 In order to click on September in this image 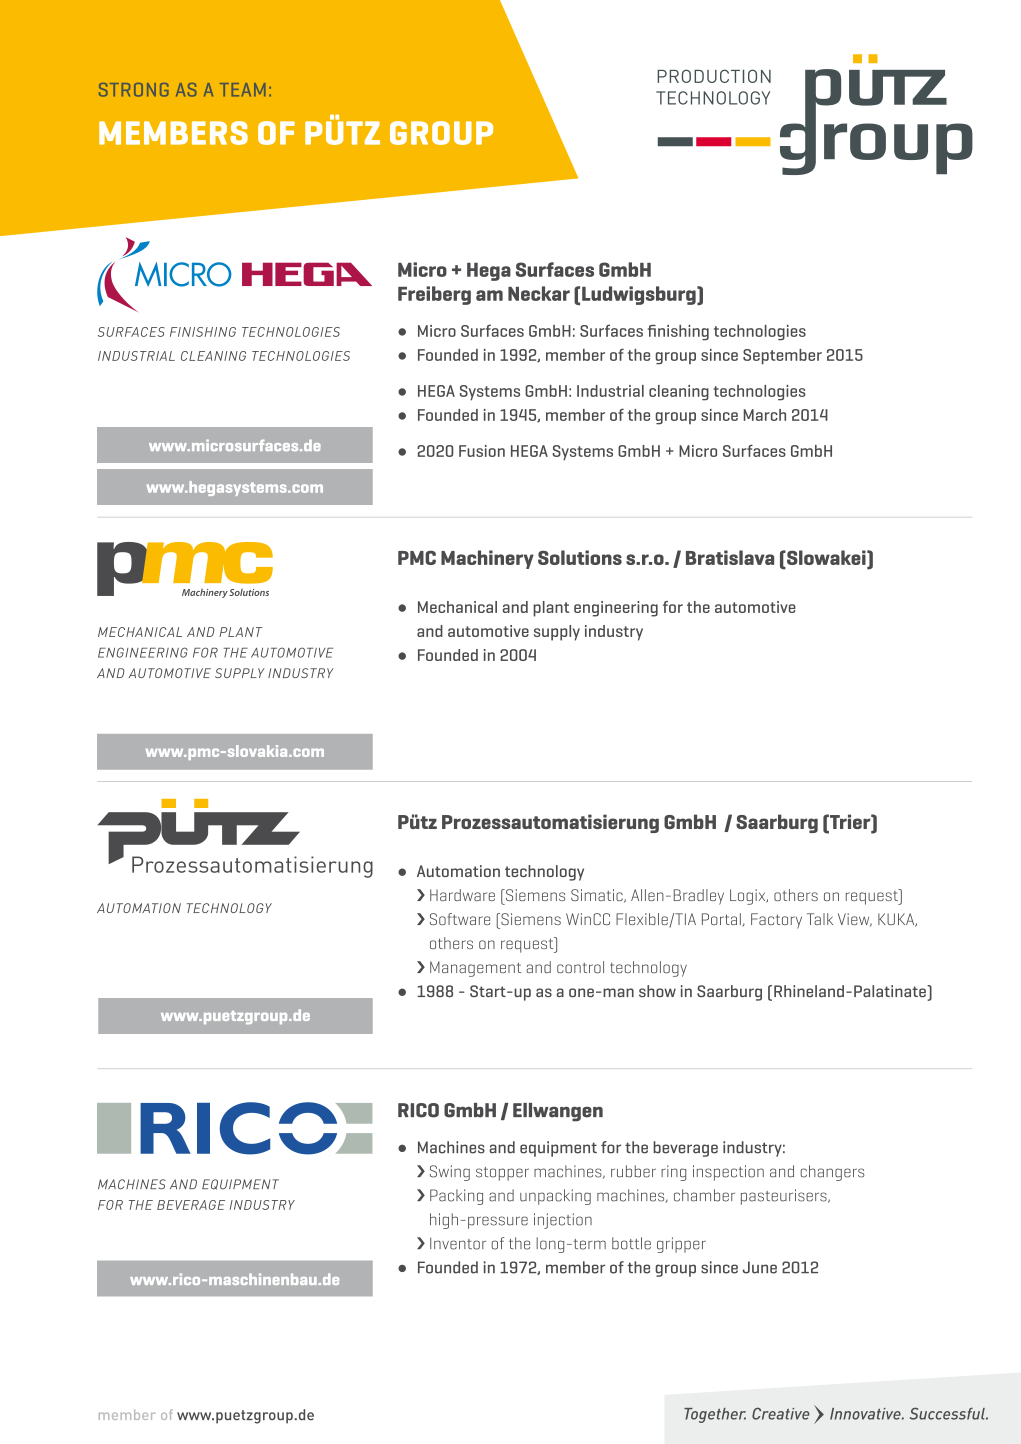, I will do `click(782, 357)`.
